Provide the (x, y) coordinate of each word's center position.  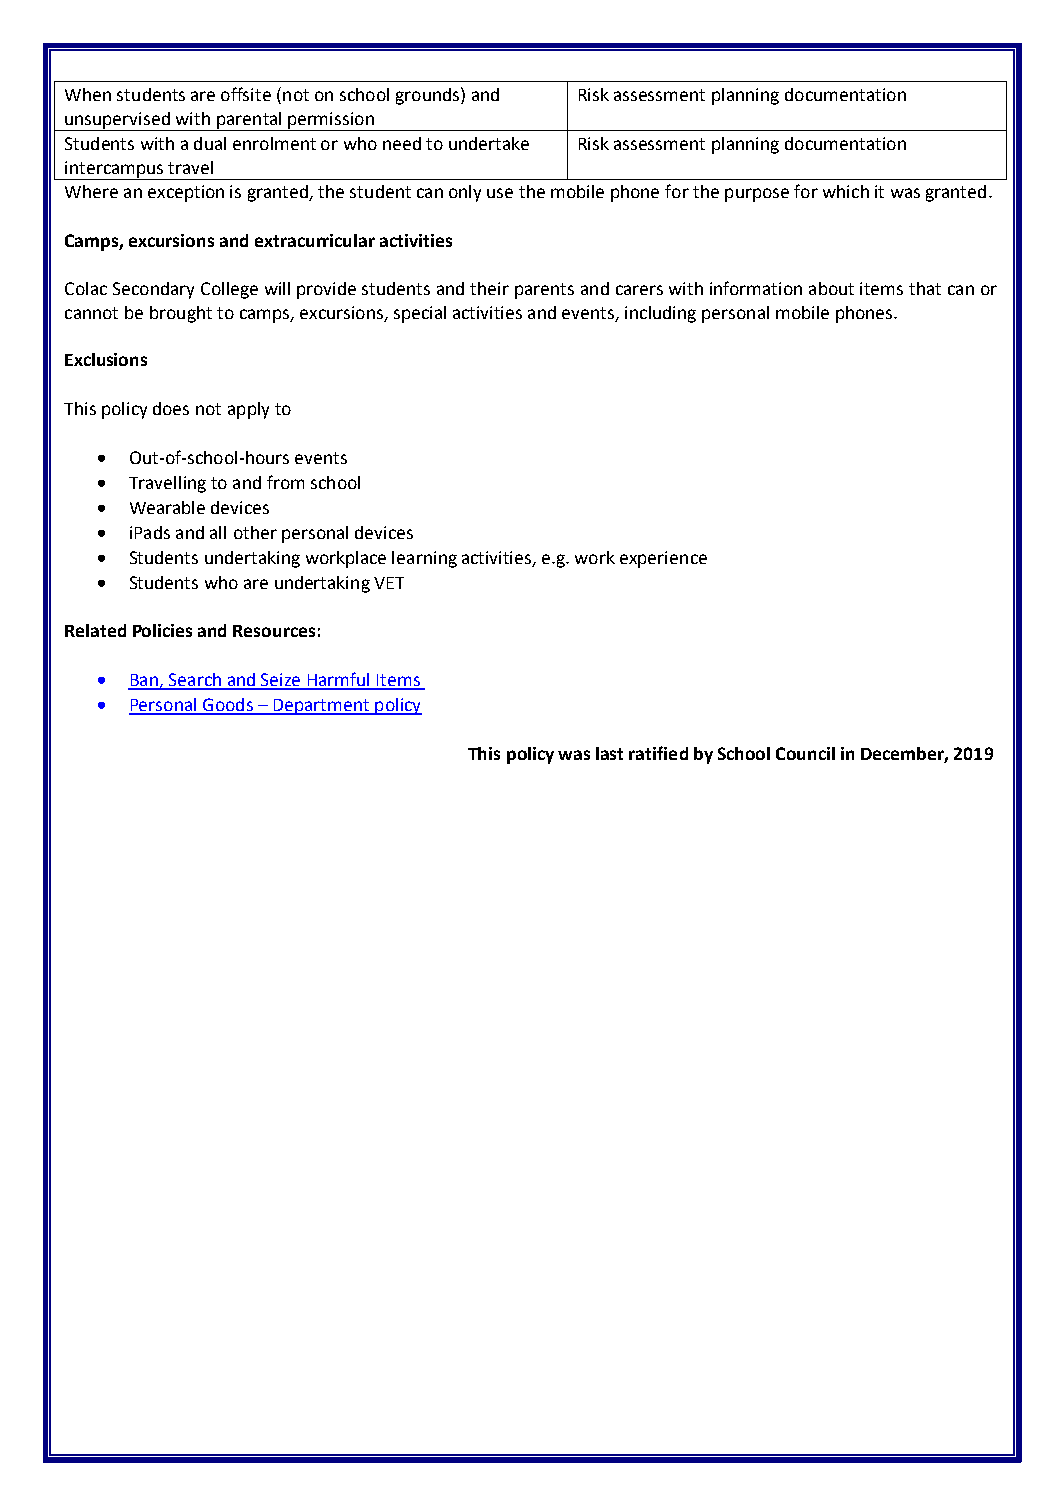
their (489, 288)
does (171, 408)
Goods (228, 706)
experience (663, 559)
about (831, 288)
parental (249, 121)
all (218, 532)
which (846, 191)
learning (424, 559)
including (660, 314)
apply (248, 410)
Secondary (153, 290)
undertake (489, 143)
